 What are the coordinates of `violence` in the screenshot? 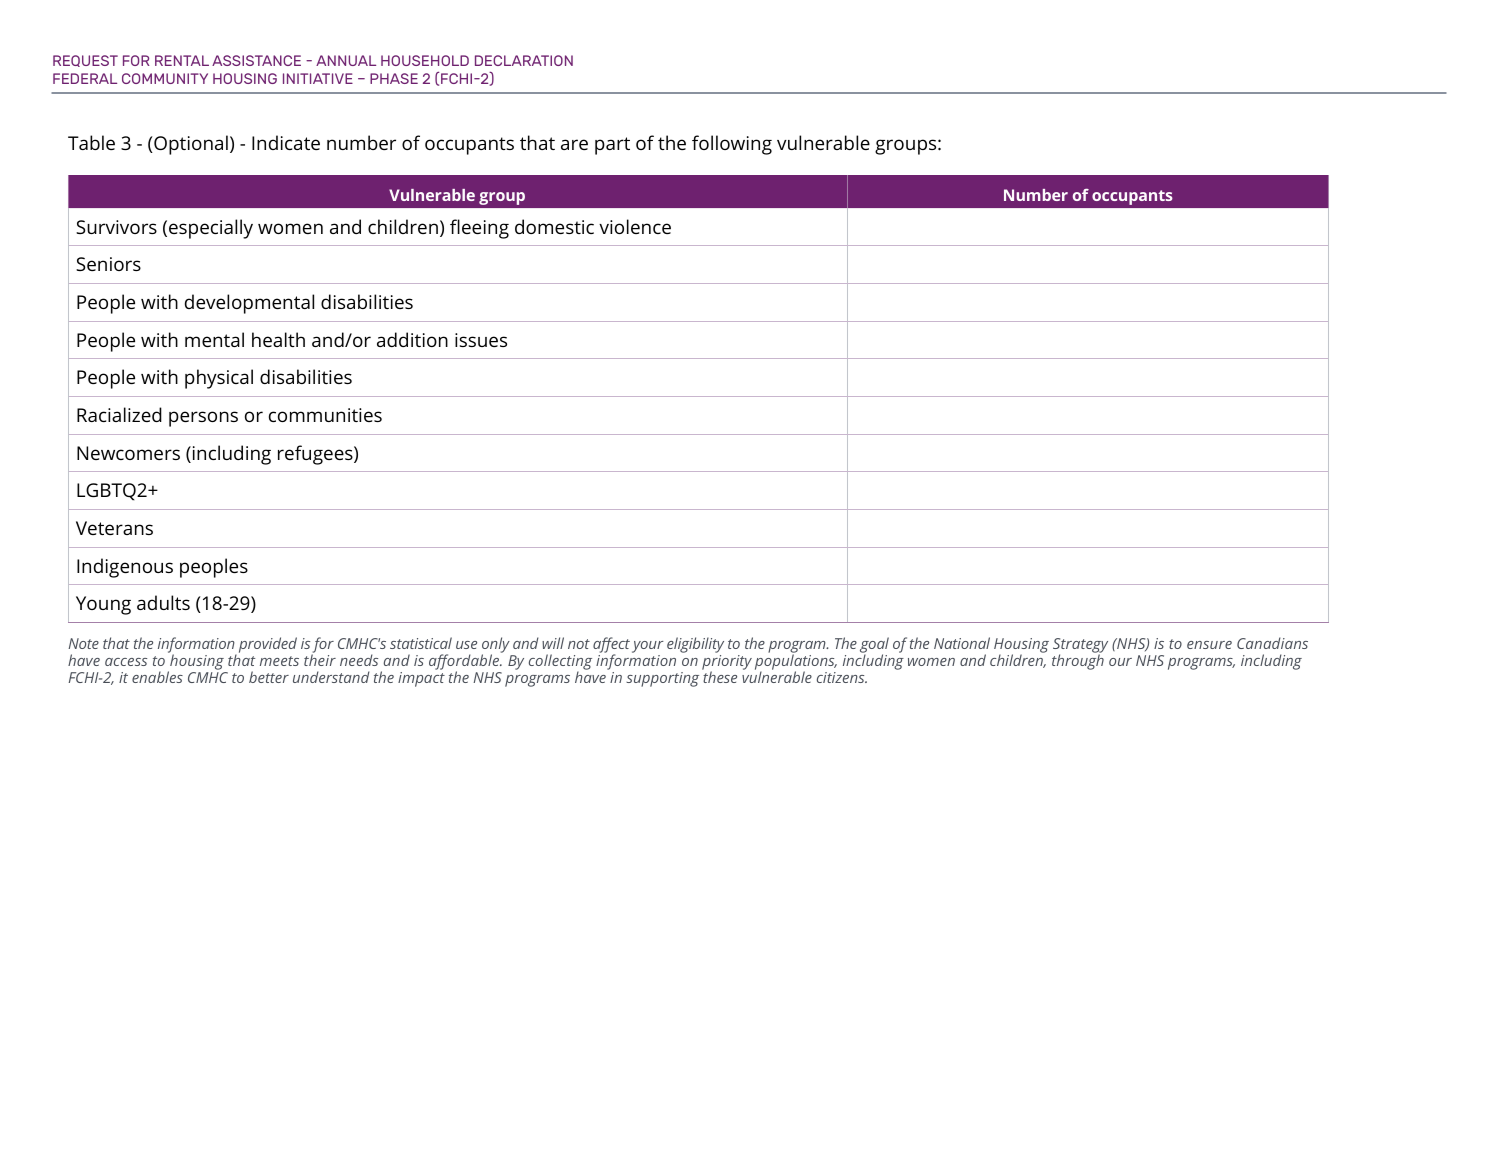 It's located at (635, 226).
